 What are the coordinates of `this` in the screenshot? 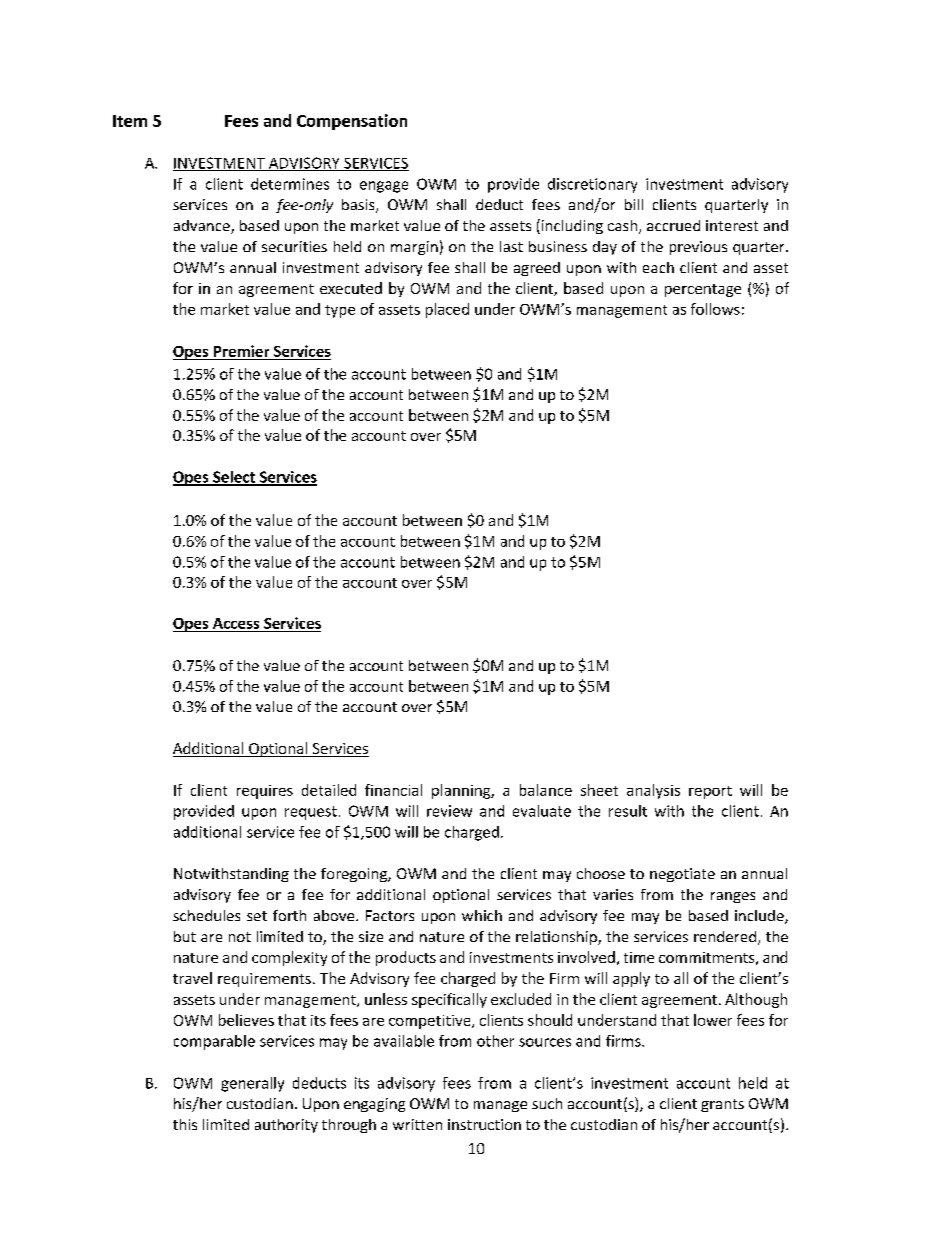 It's located at (185, 1124).
